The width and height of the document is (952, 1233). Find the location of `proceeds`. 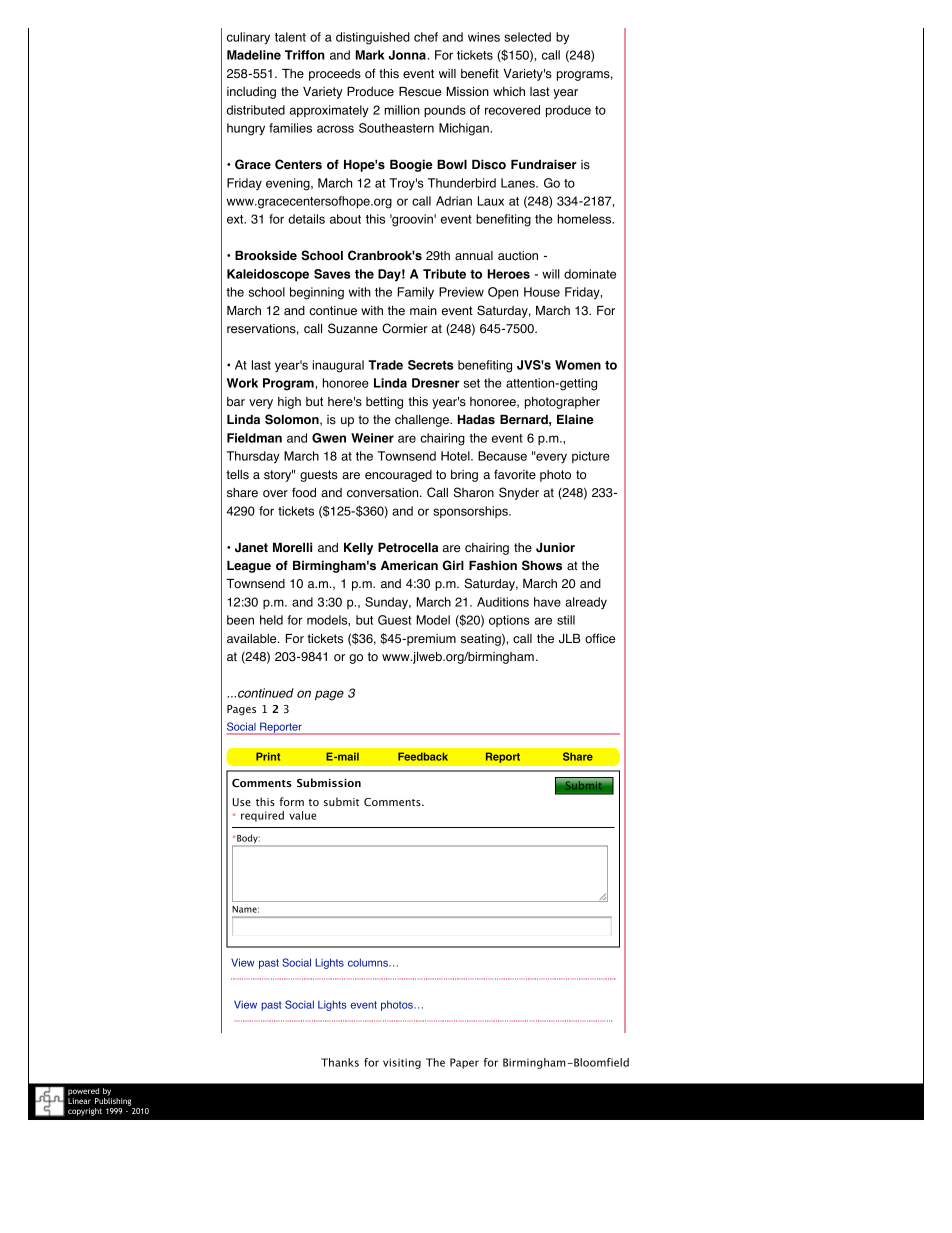

proceeds is located at coordinates (335, 75).
